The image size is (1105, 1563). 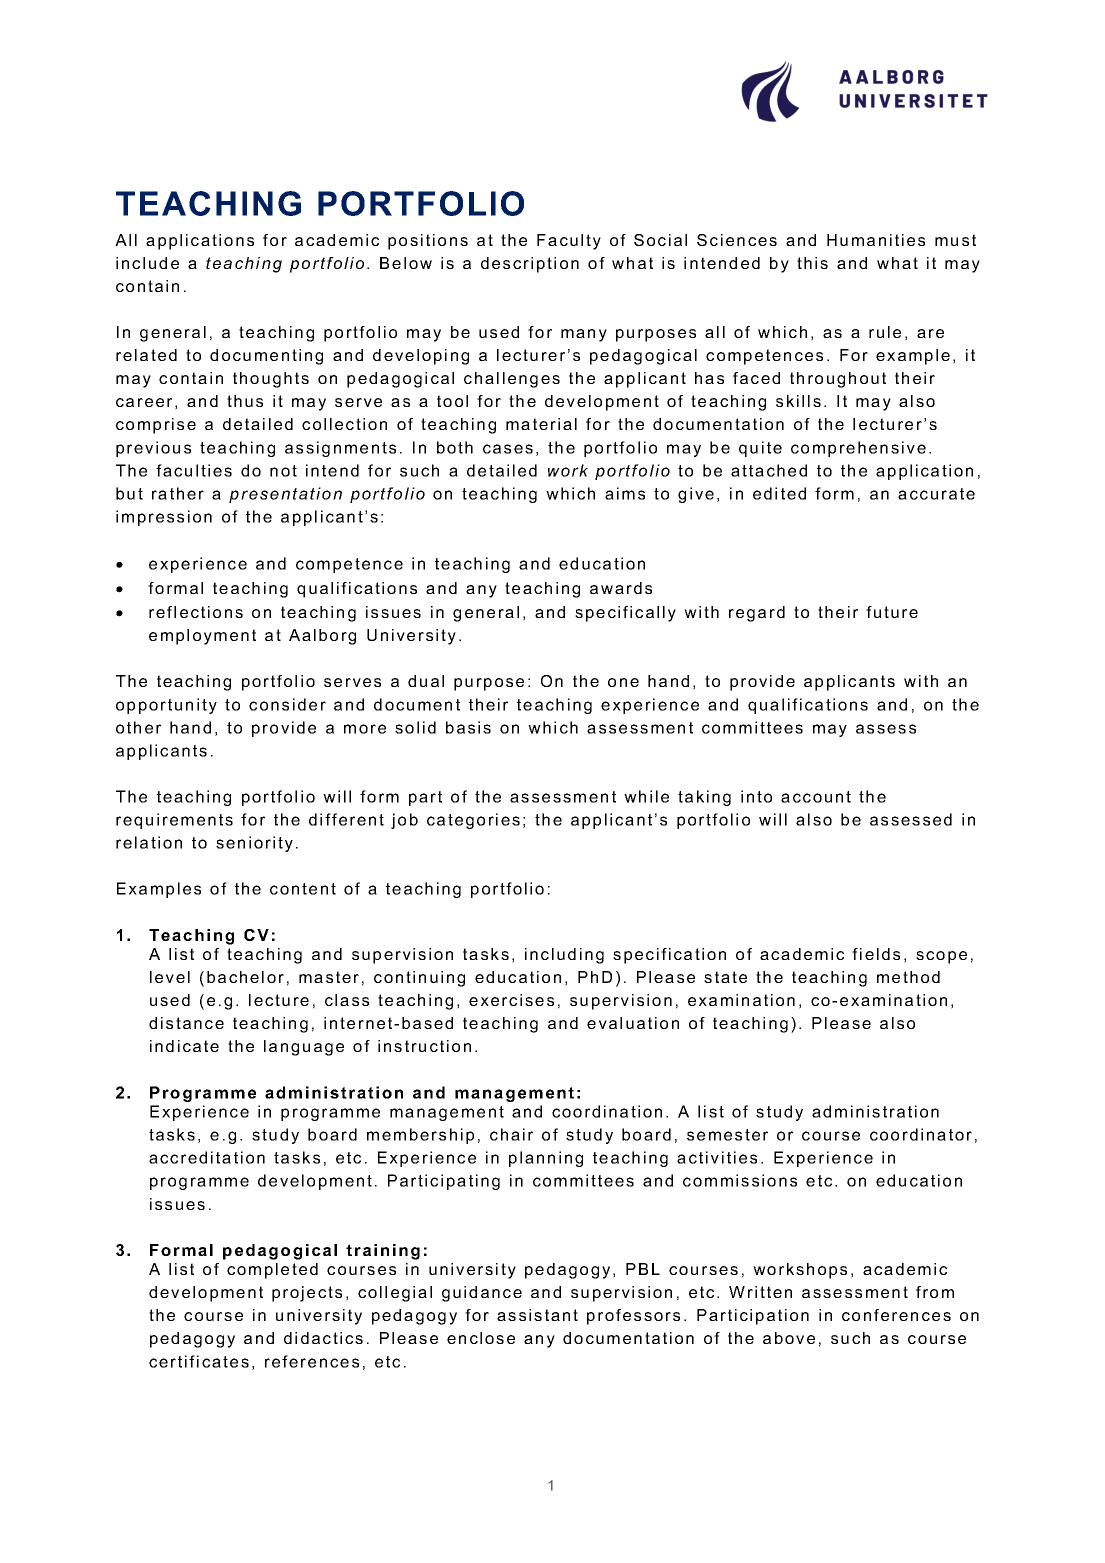 I want to click on coordinator, so click(x=921, y=1134).
